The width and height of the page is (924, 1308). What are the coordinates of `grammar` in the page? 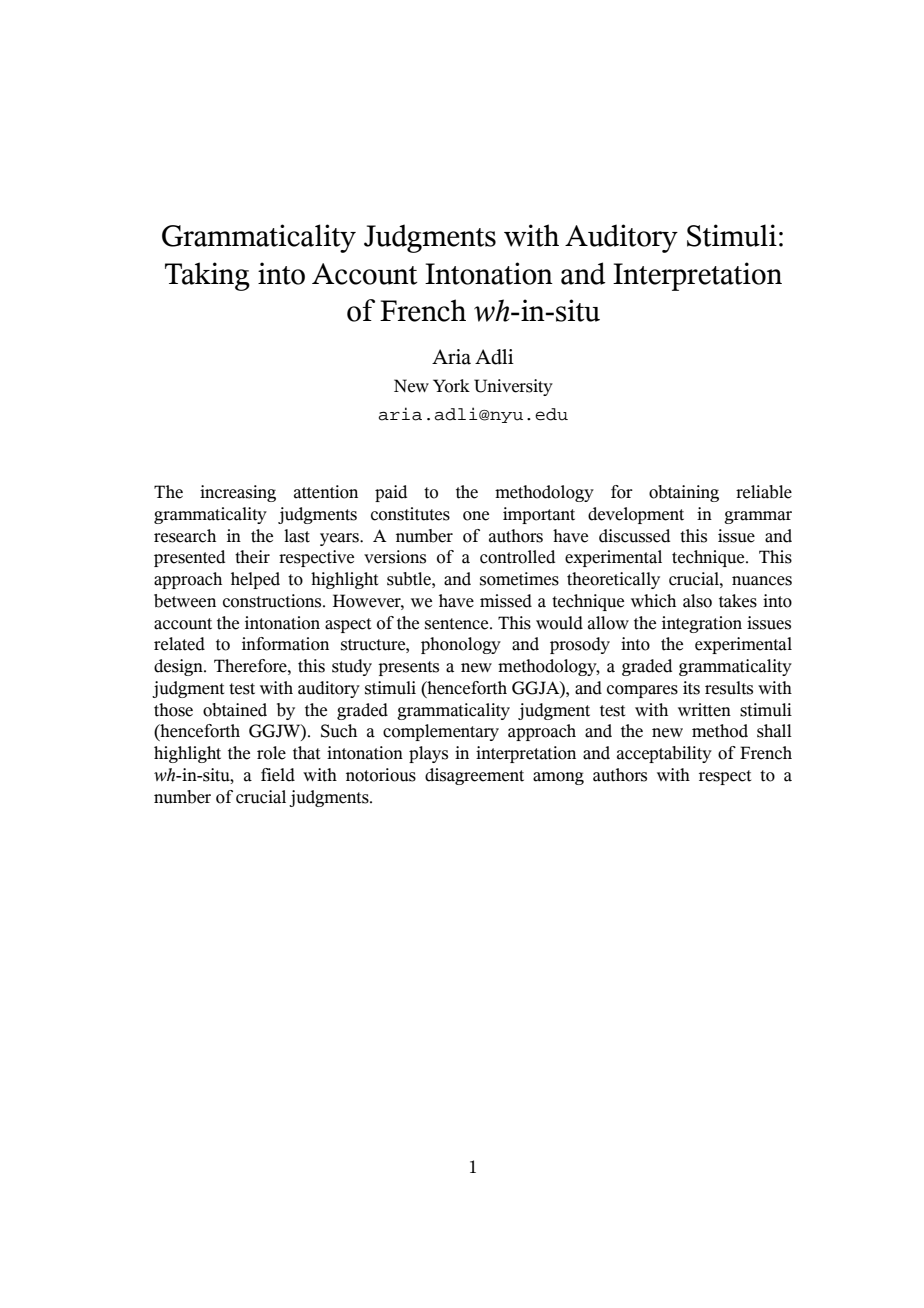 It's located at (758, 517).
